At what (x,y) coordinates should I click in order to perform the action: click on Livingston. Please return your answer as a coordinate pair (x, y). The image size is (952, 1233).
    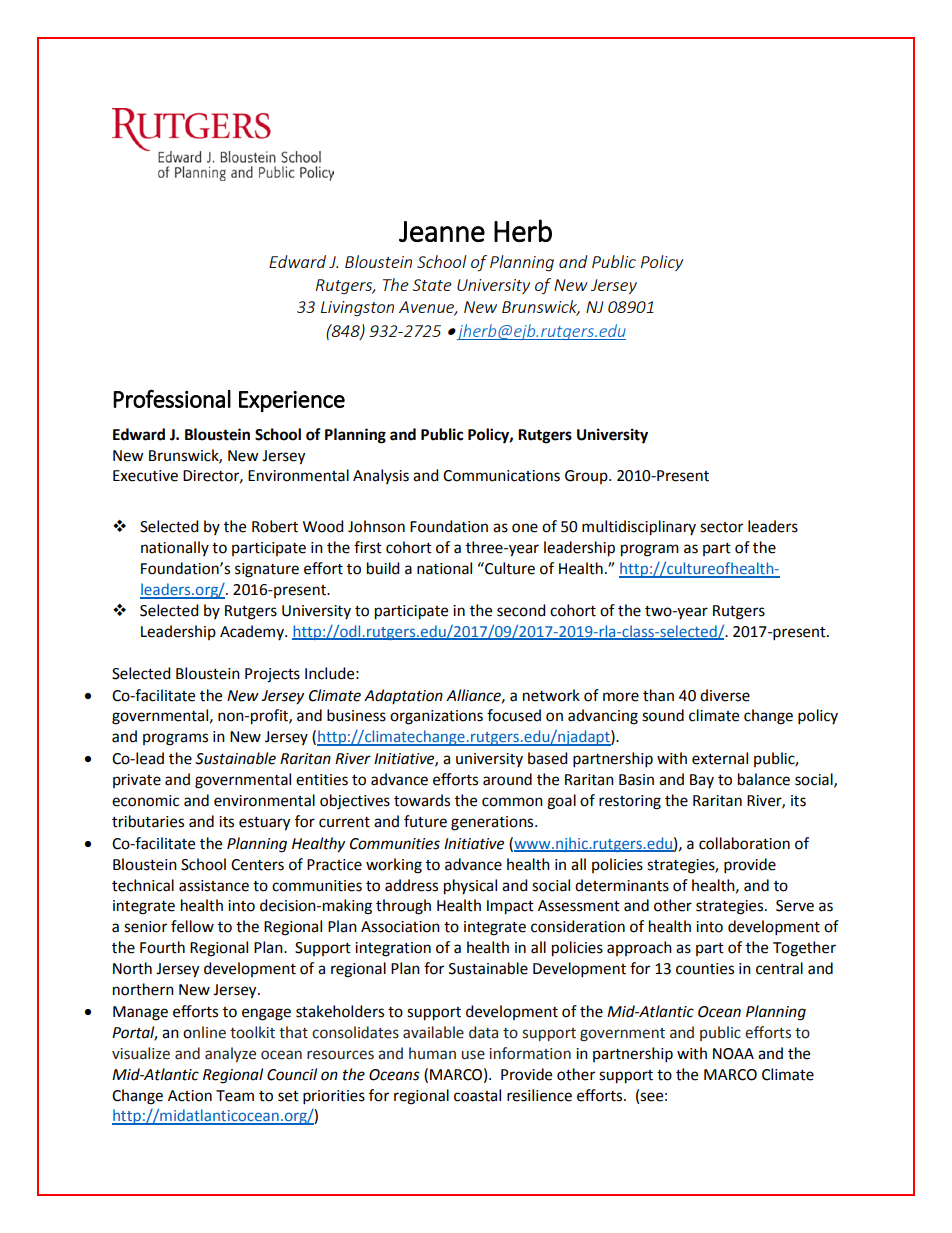
    Looking at the image, I should click on (357, 308).
